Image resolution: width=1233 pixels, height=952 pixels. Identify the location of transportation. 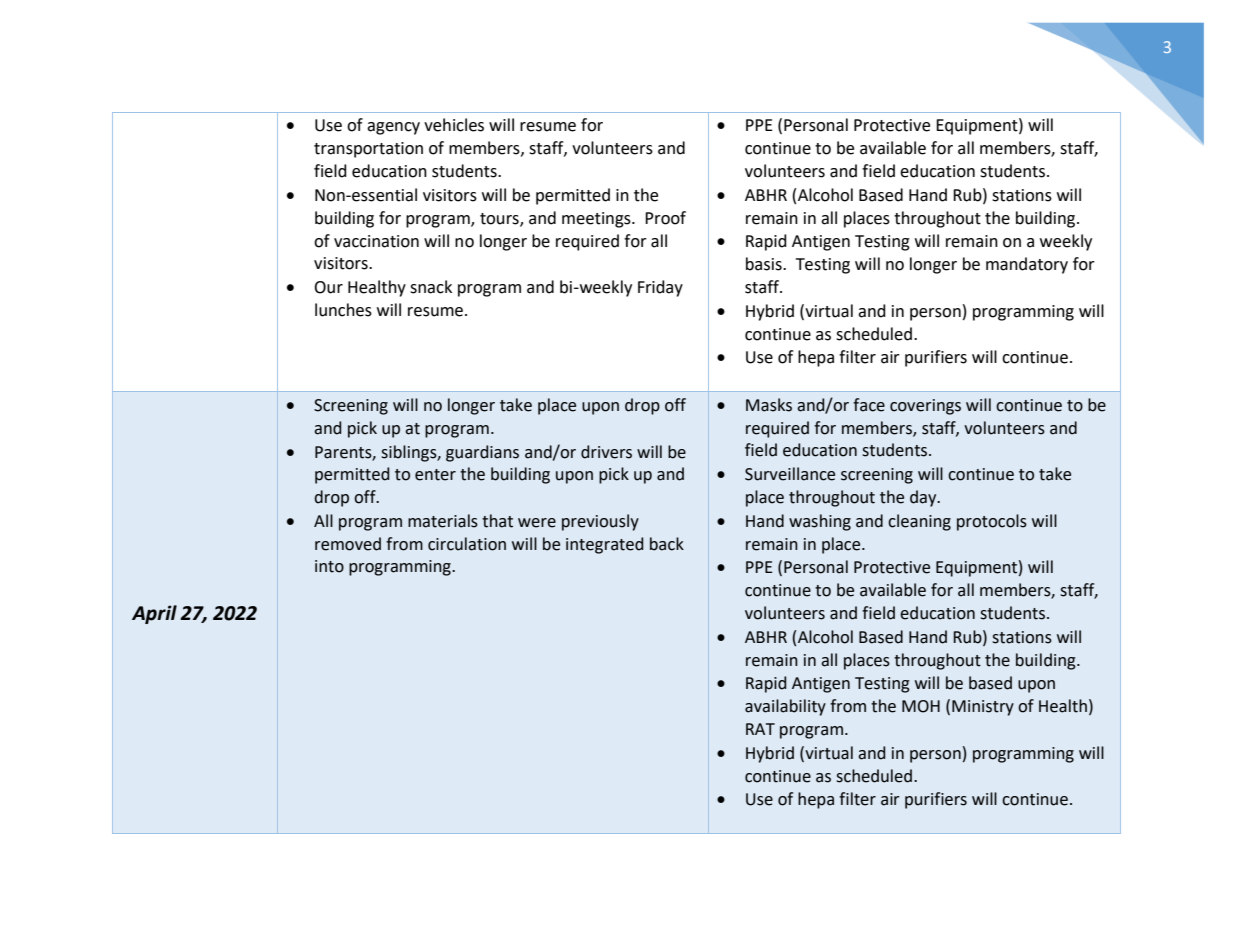
(368, 150).
